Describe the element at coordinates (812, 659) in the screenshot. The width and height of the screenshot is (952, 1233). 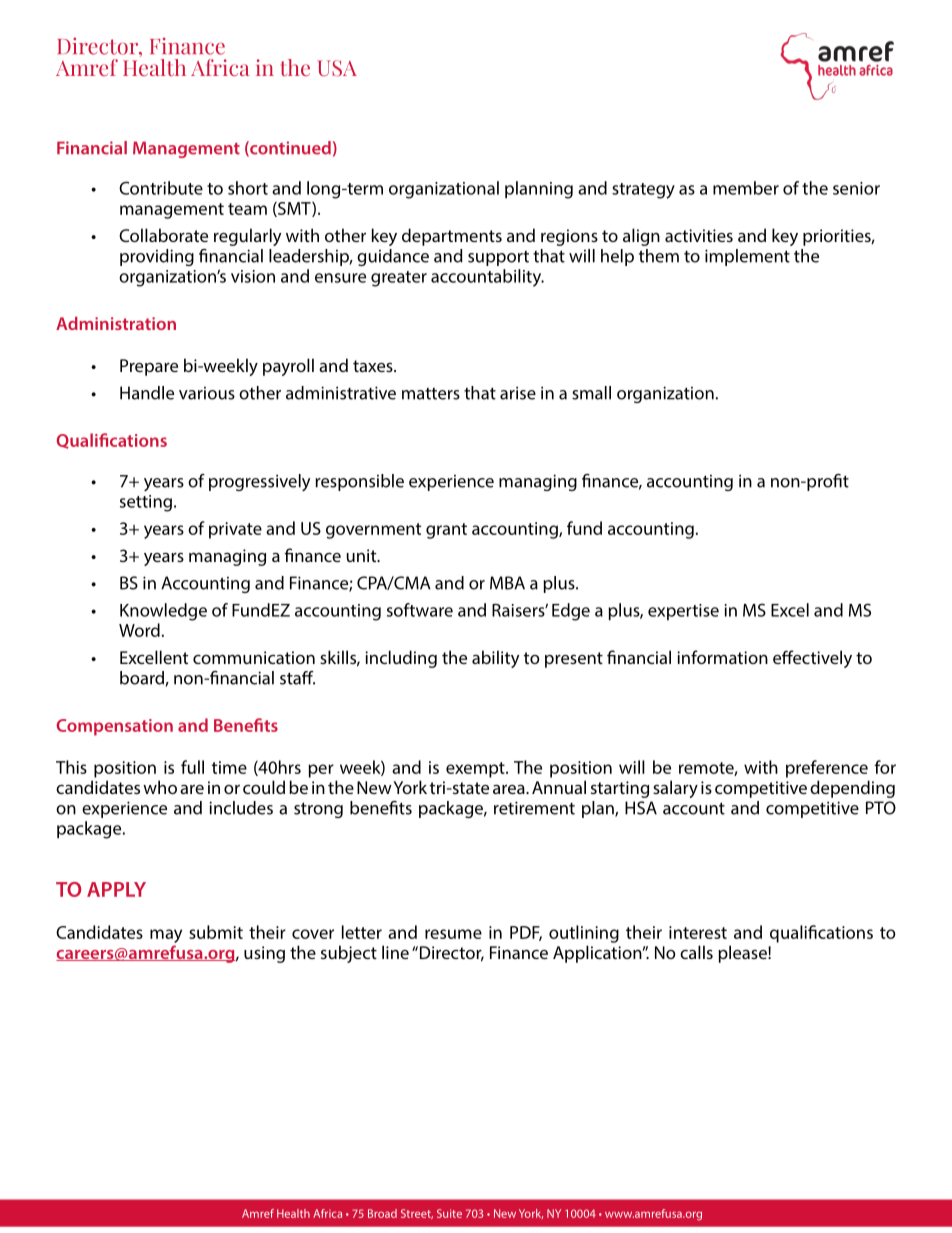
I see `effectively` at that location.
